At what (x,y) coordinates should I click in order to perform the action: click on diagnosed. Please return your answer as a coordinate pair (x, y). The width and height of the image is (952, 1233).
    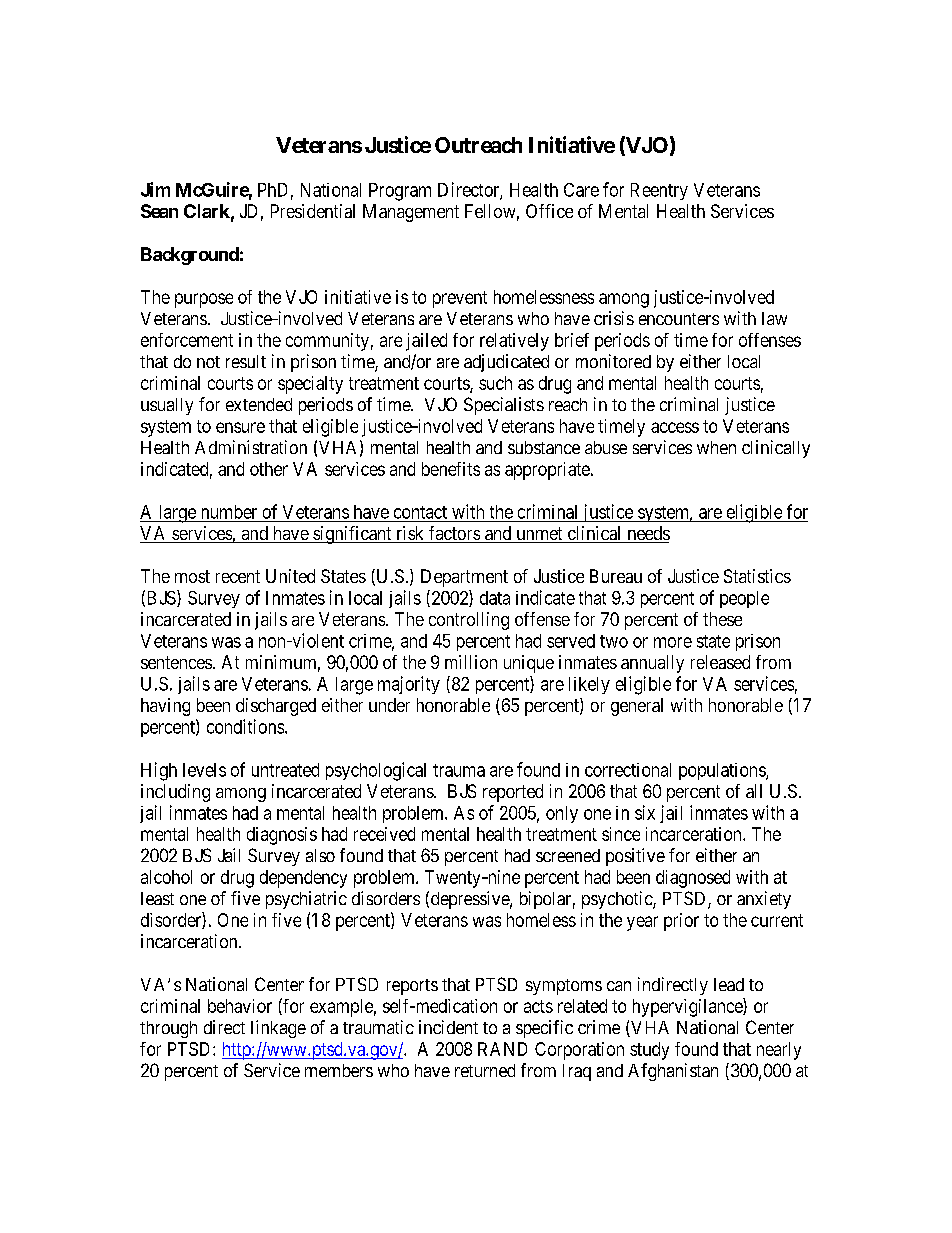
    Looking at the image, I should click on (693, 879).
